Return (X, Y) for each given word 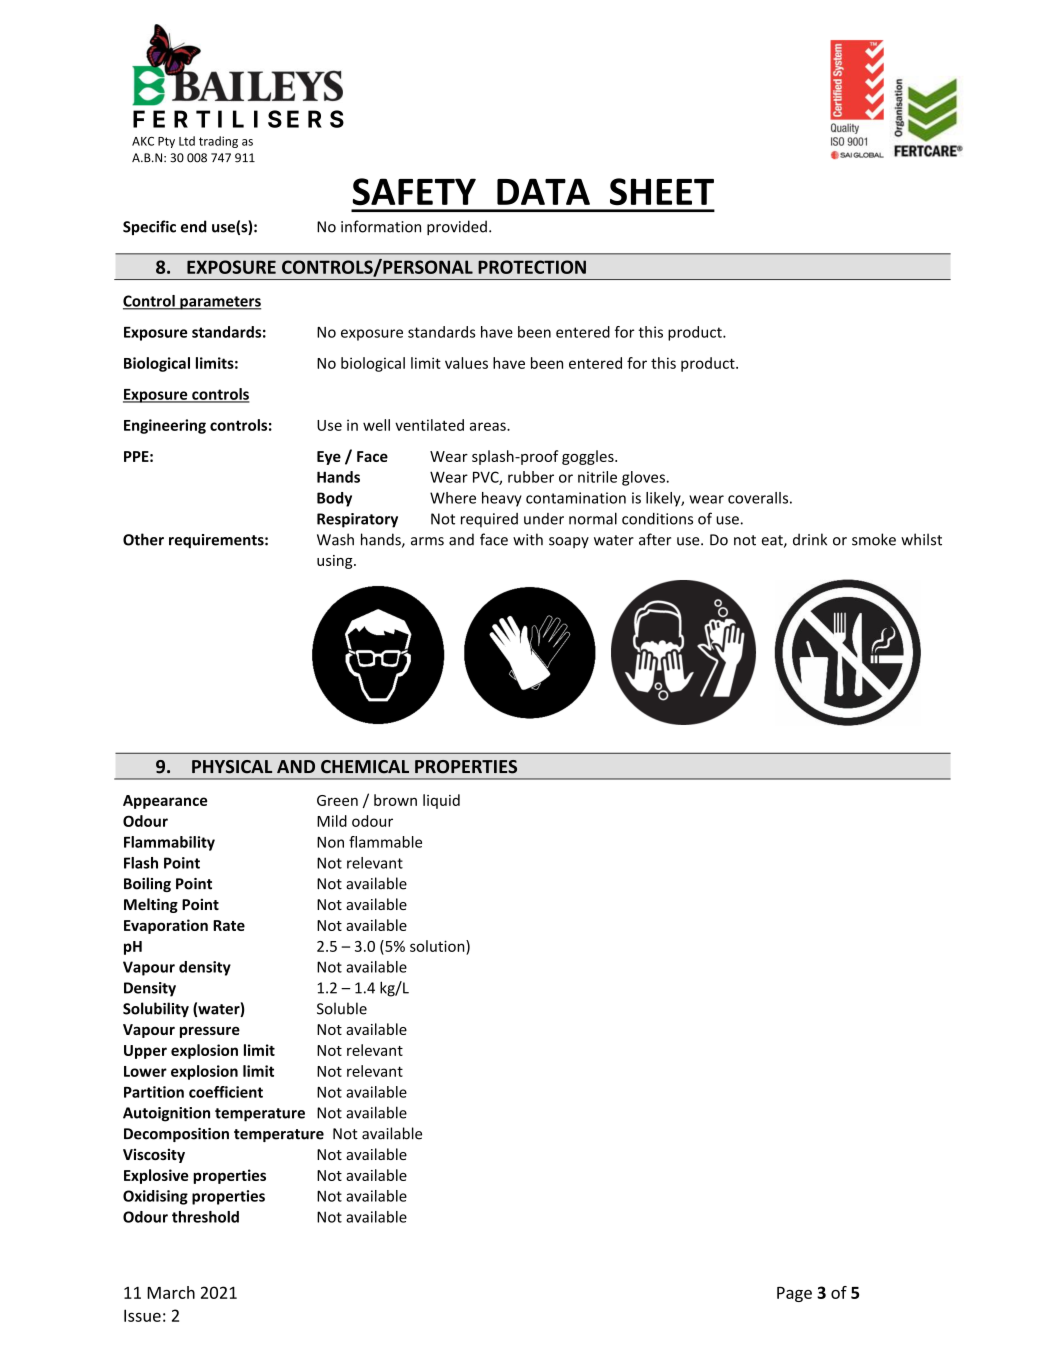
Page (794, 1294)
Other (143, 539)
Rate (229, 925)
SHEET (662, 192)
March (171, 1292)
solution (438, 946)
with (528, 539)
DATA (543, 191)
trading (218, 142)
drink (810, 539)
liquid (441, 801)
